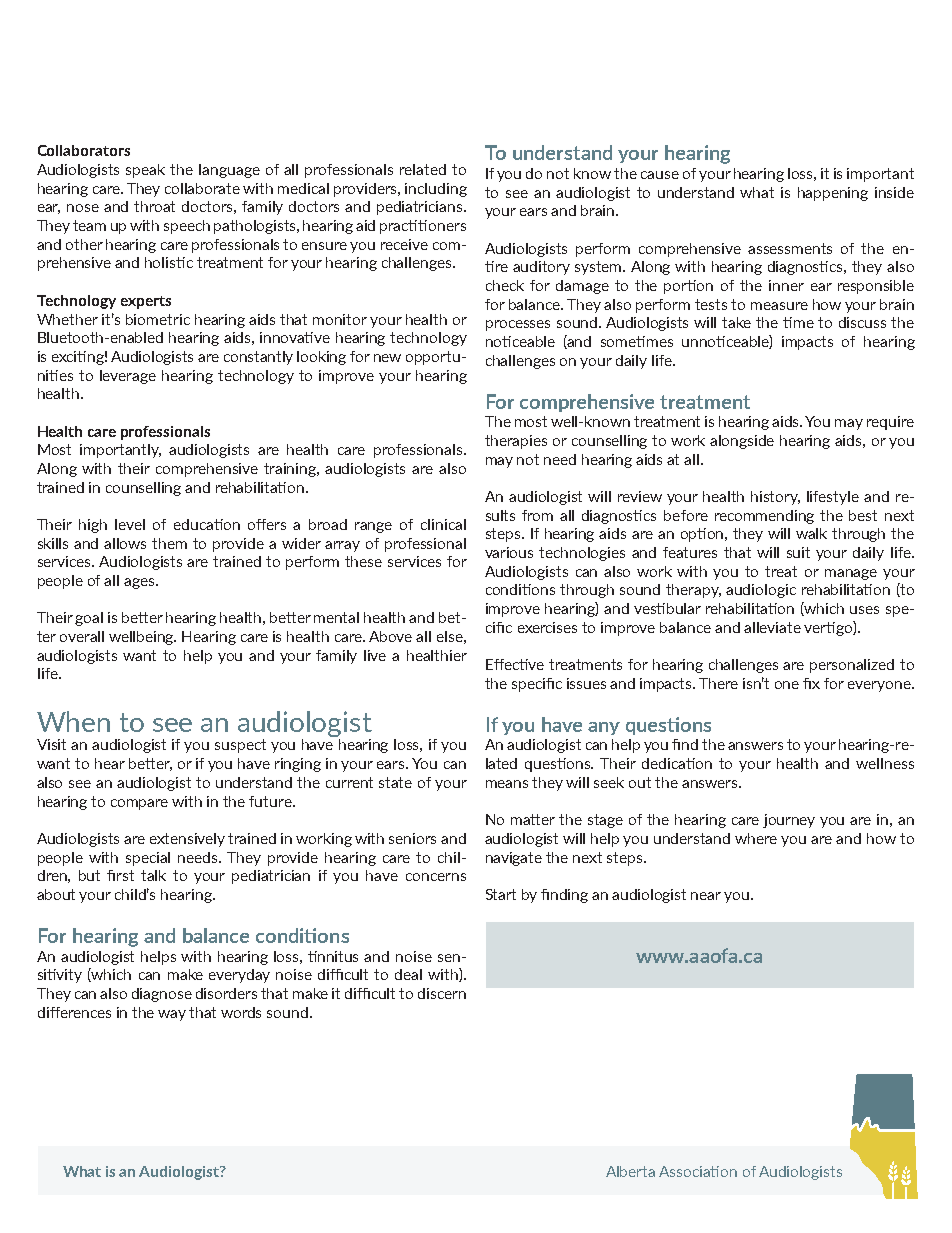  I want to click on Association, so click(698, 1171).
